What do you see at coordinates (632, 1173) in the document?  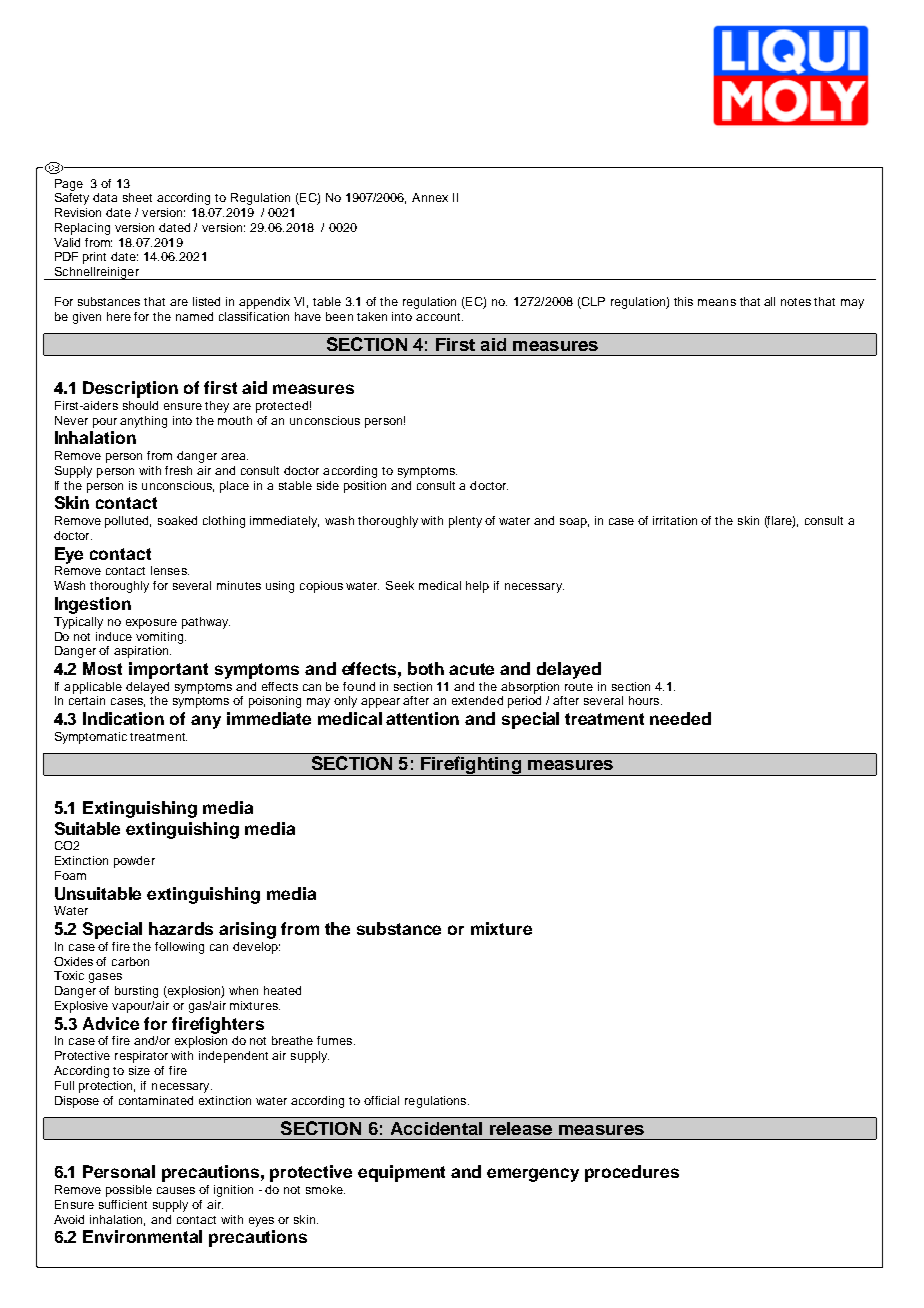 I see `procedures` at bounding box center [632, 1173].
